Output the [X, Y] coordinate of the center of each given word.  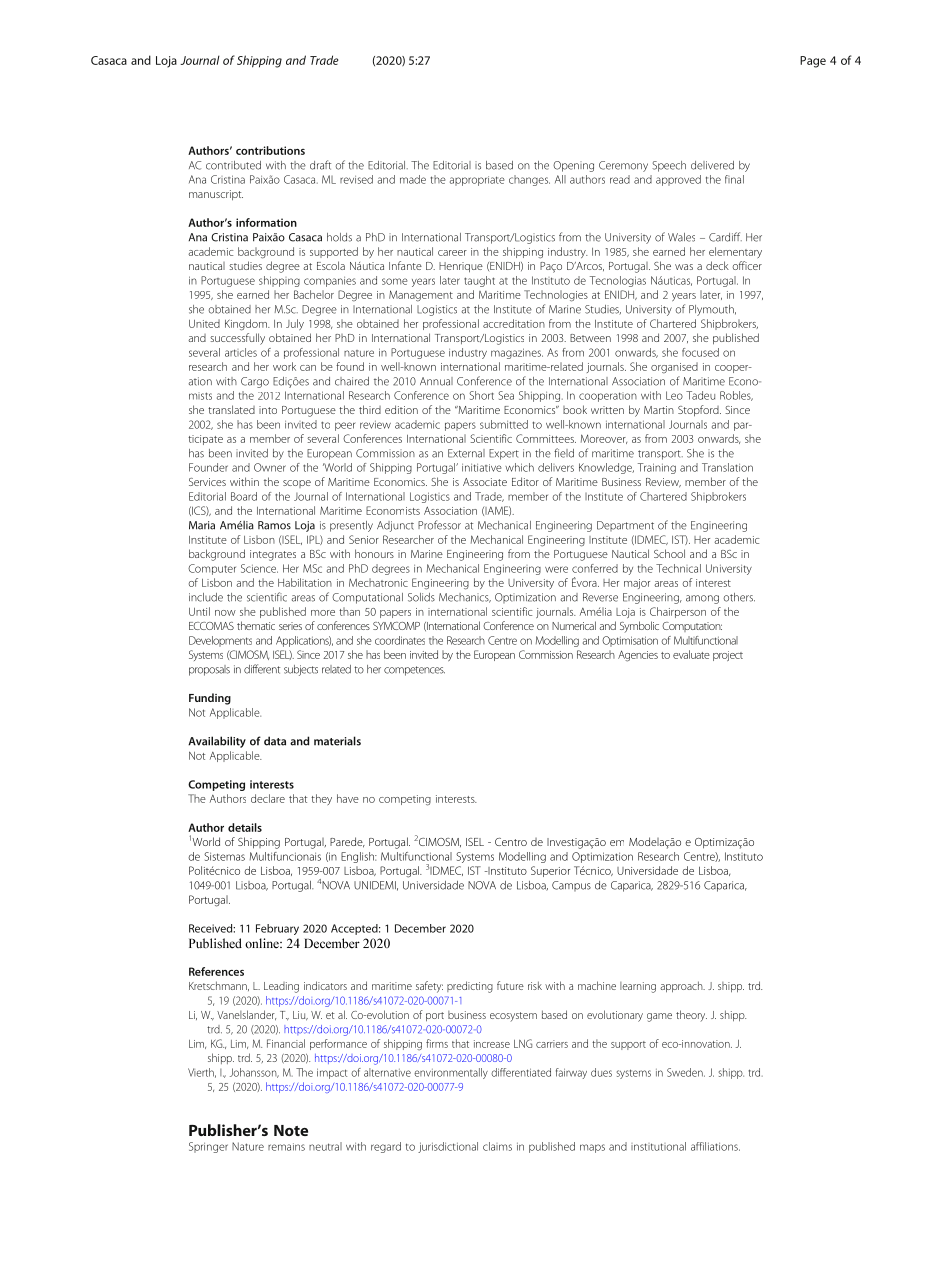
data [275, 741]
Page [813, 62]
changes [529, 180]
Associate [485, 482]
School [669, 553]
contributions [270, 150]
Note [291, 1130]
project [728, 656]
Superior [550, 871]
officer [747, 265]
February [277, 929]
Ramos [274, 525]
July [295, 324]
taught [479, 281]
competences [414, 671]
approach [682, 986]
